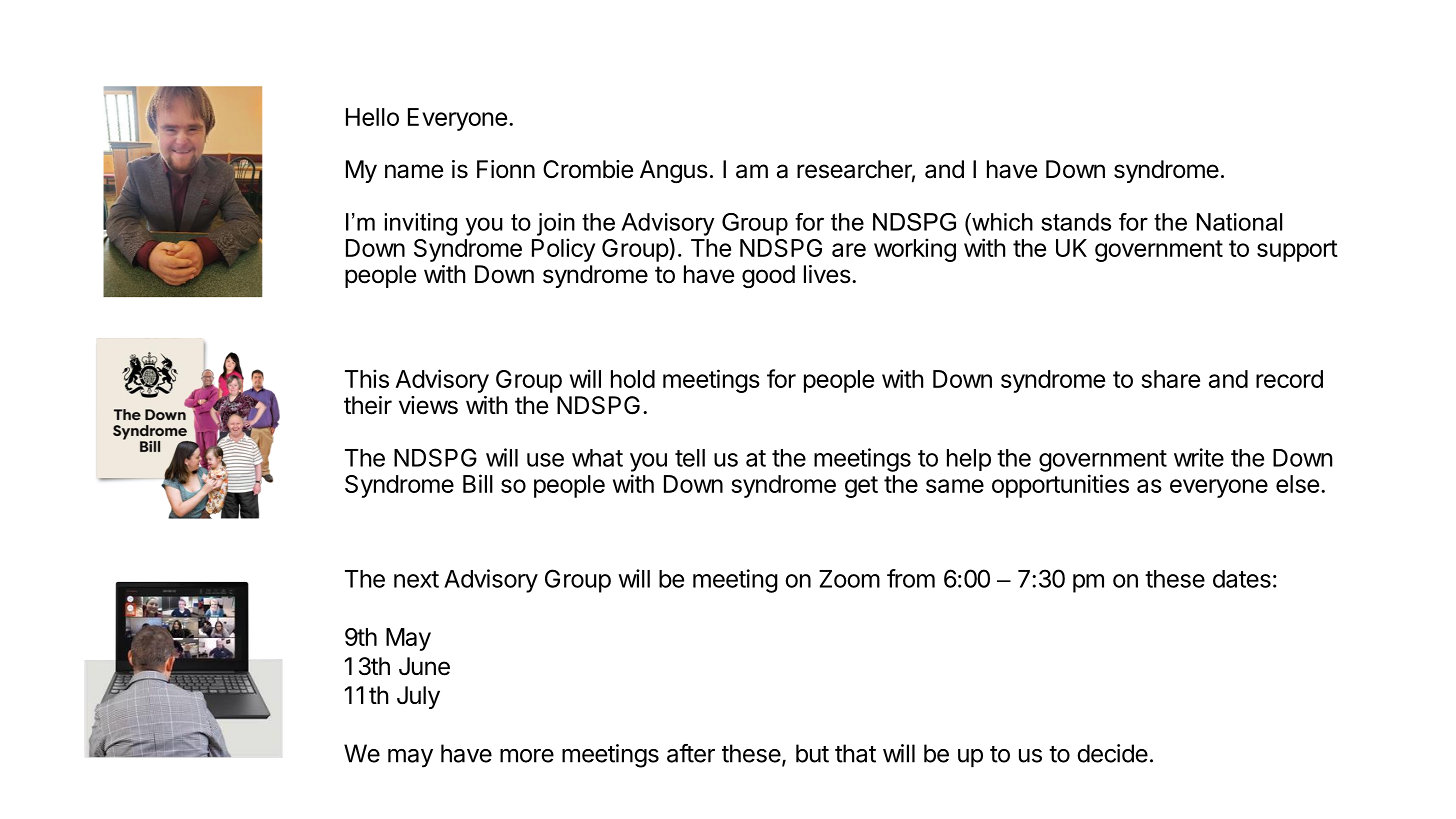  What do you see at coordinates (563, 250) in the screenshot?
I see `Policy` at bounding box center [563, 250].
